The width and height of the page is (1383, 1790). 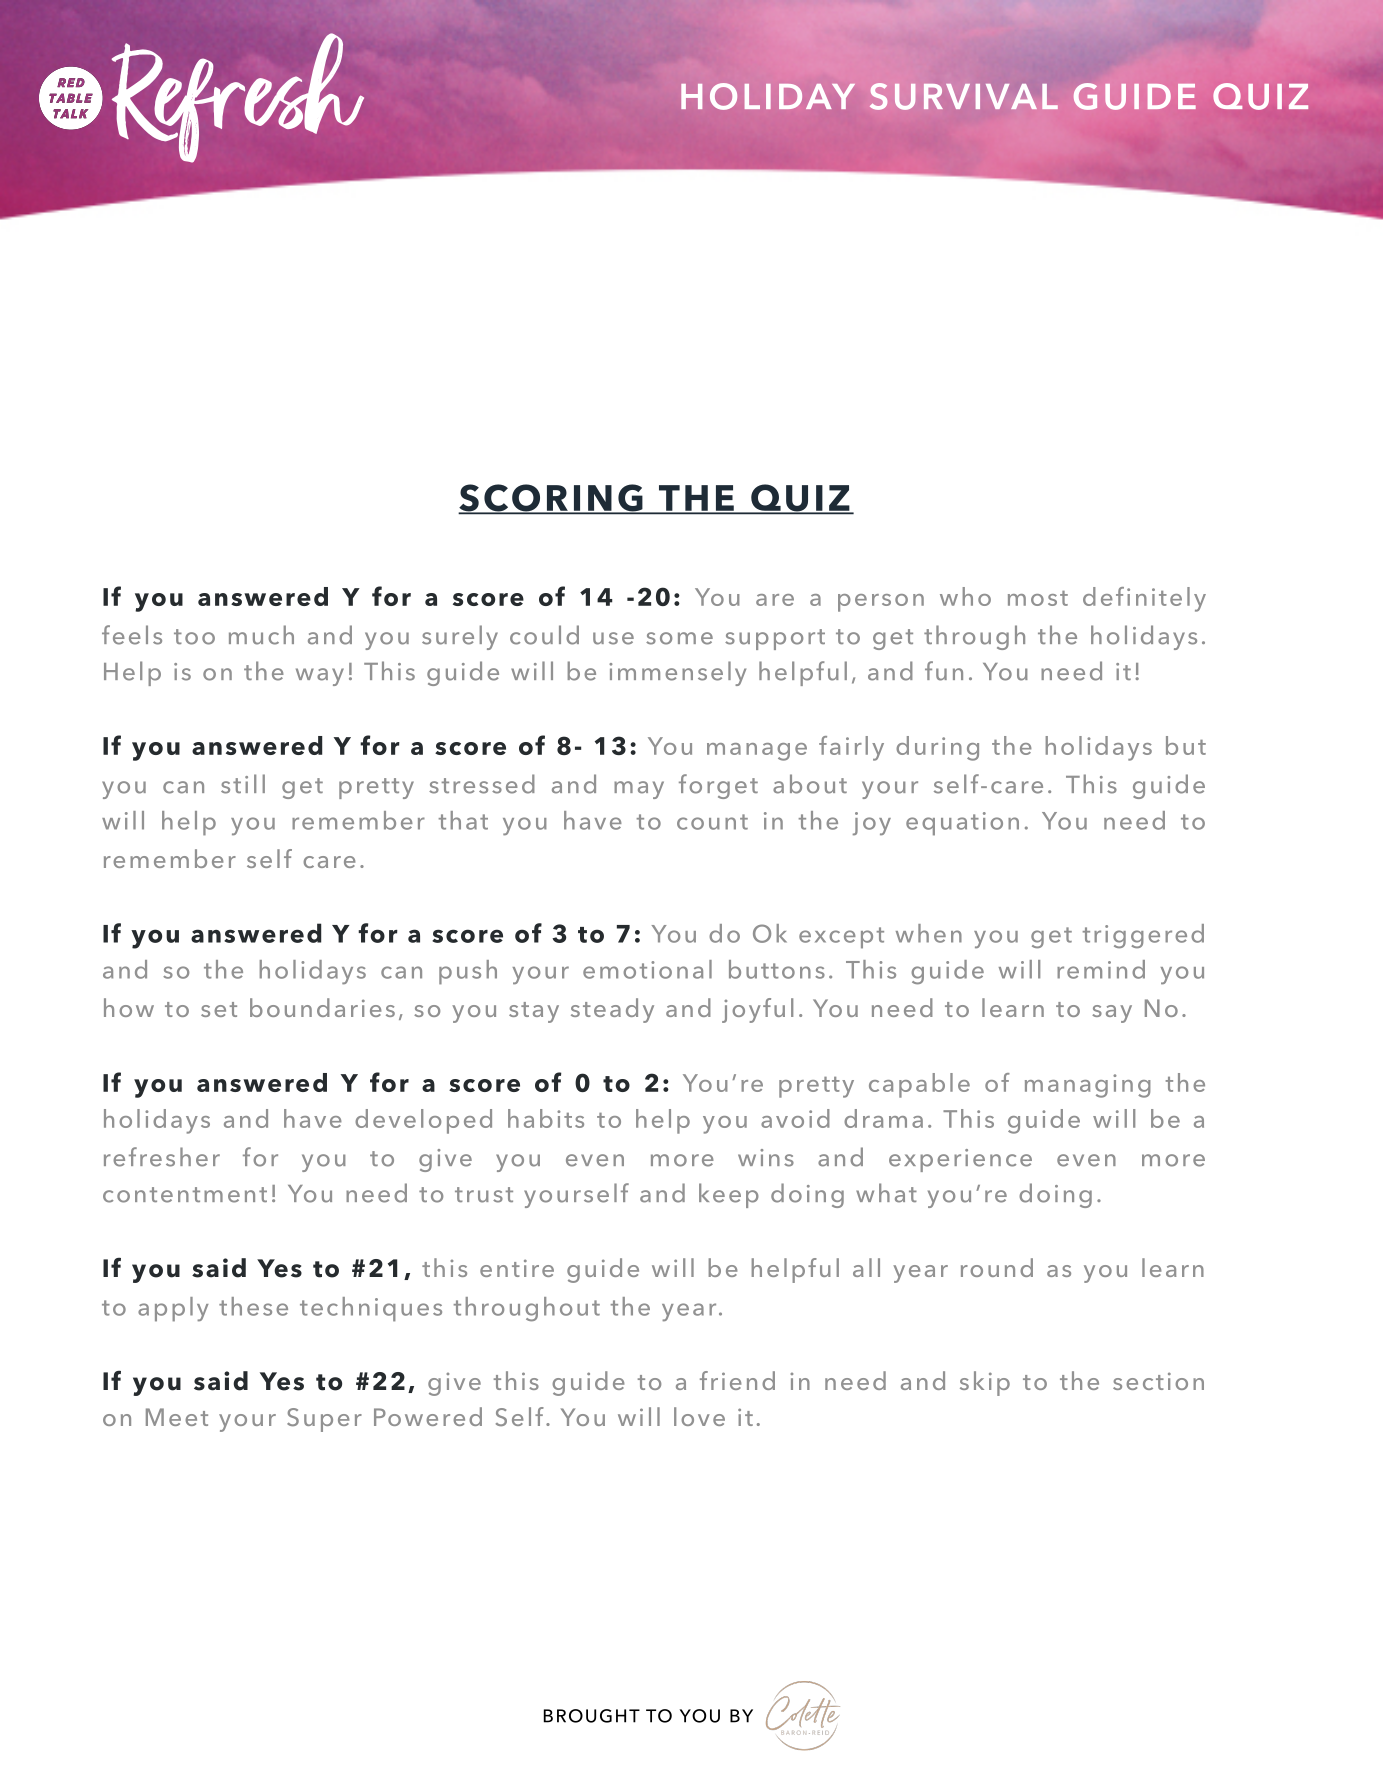 What do you see at coordinates (647, 969) in the page?
I see `emotional` at bounding box center [647, 969].
